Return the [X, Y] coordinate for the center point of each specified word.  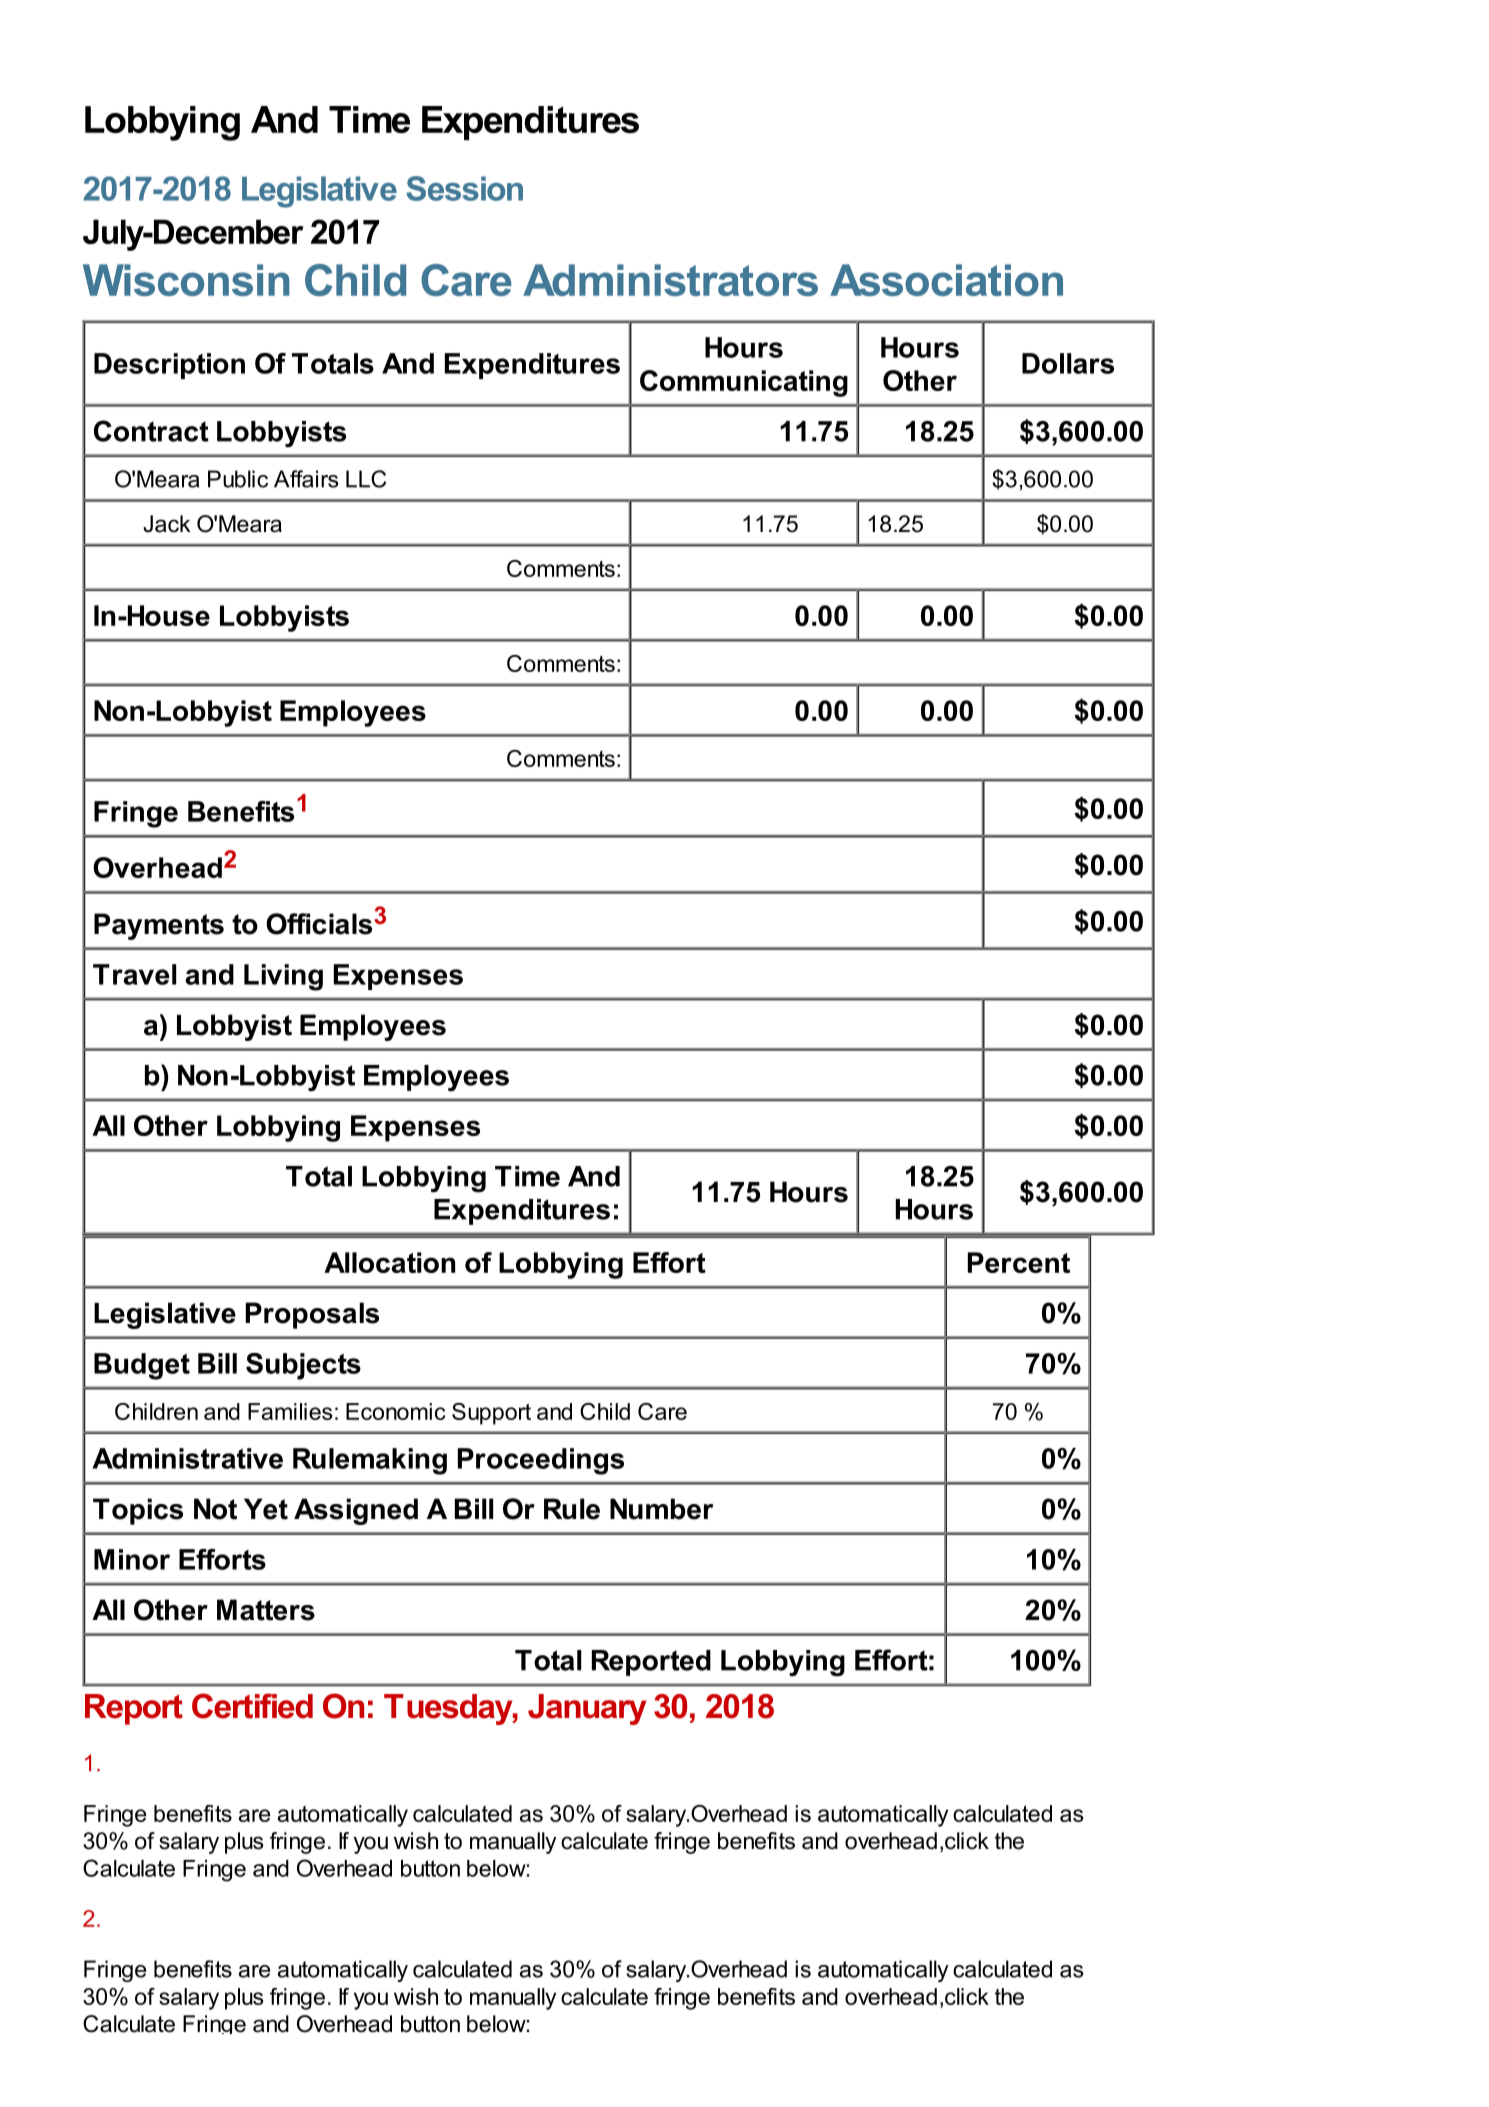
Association [946, 280]
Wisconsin [186, 280]
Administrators [670, 280]
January [587, 1709]
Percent [1019, 1262]
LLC [366, 479]
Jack [167, 524]
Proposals [312, 1315]
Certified [252, 1706]
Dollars [1068, 363]
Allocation [389, 1262]
